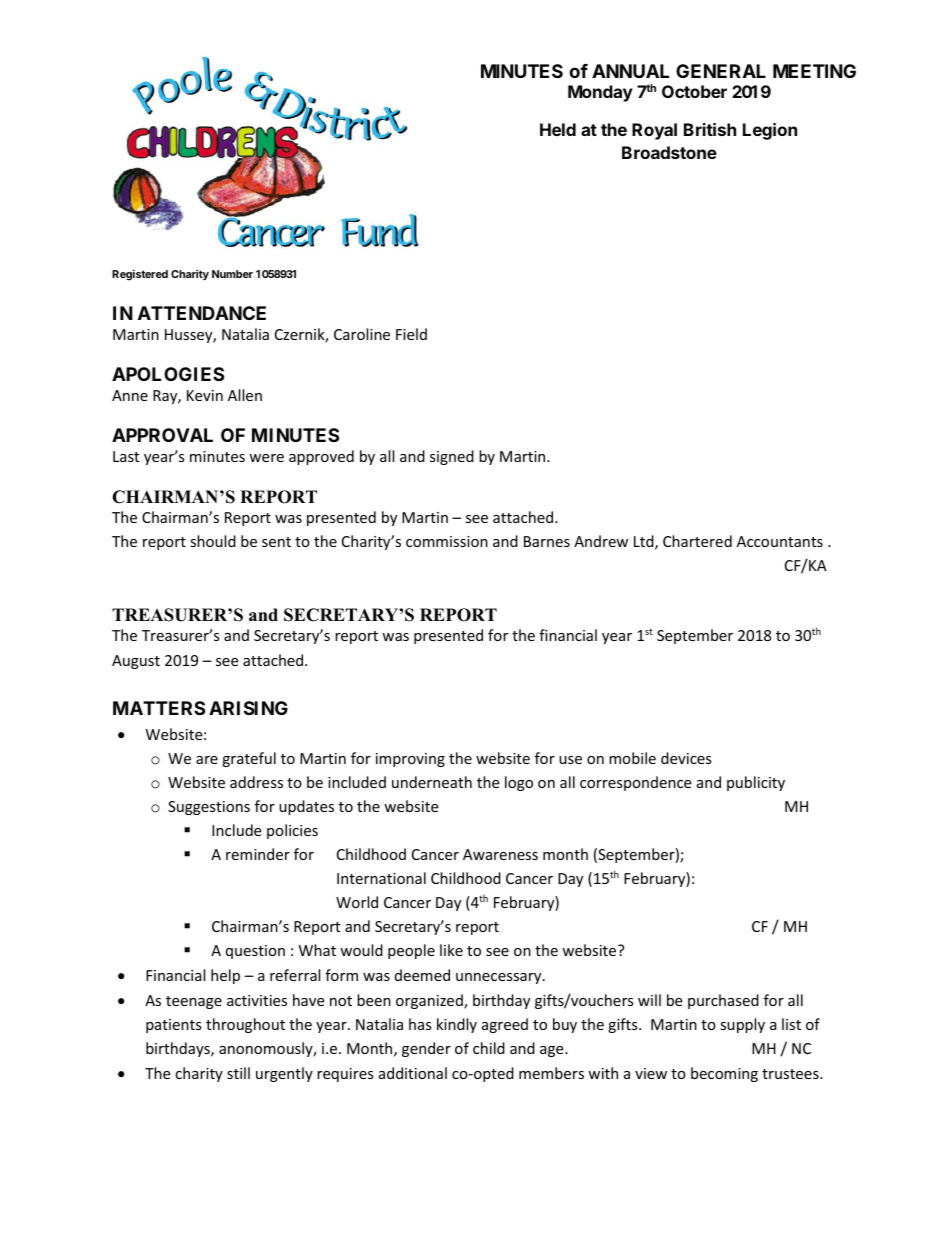 The image size is (952, 1233). I want to click on October, so click(694, 91).
